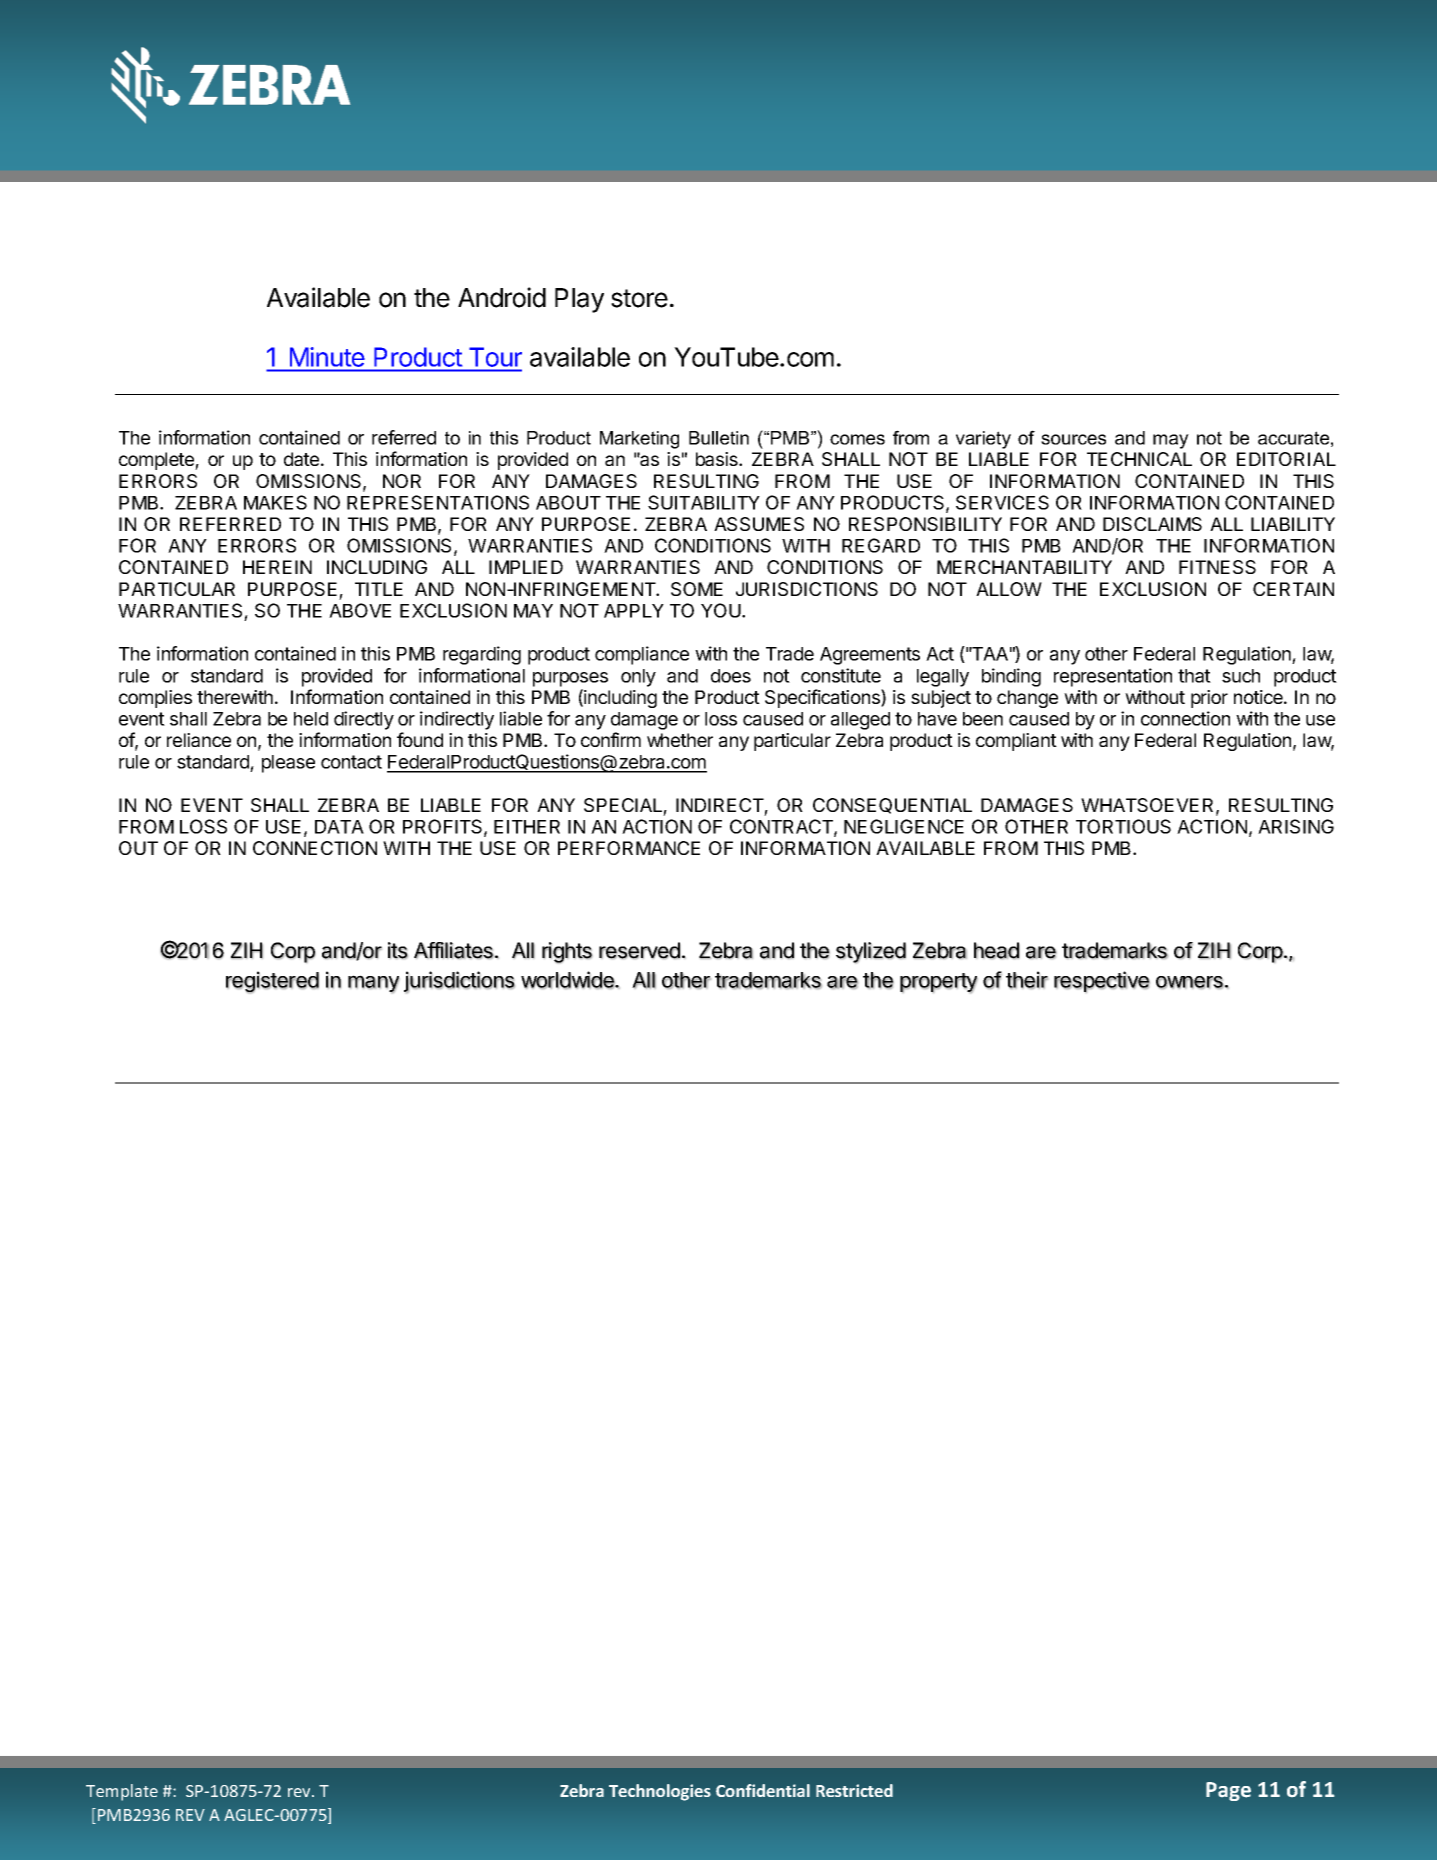 The image size is (1437, 1860). I want to click on Technologies, so click(660, 1792).
